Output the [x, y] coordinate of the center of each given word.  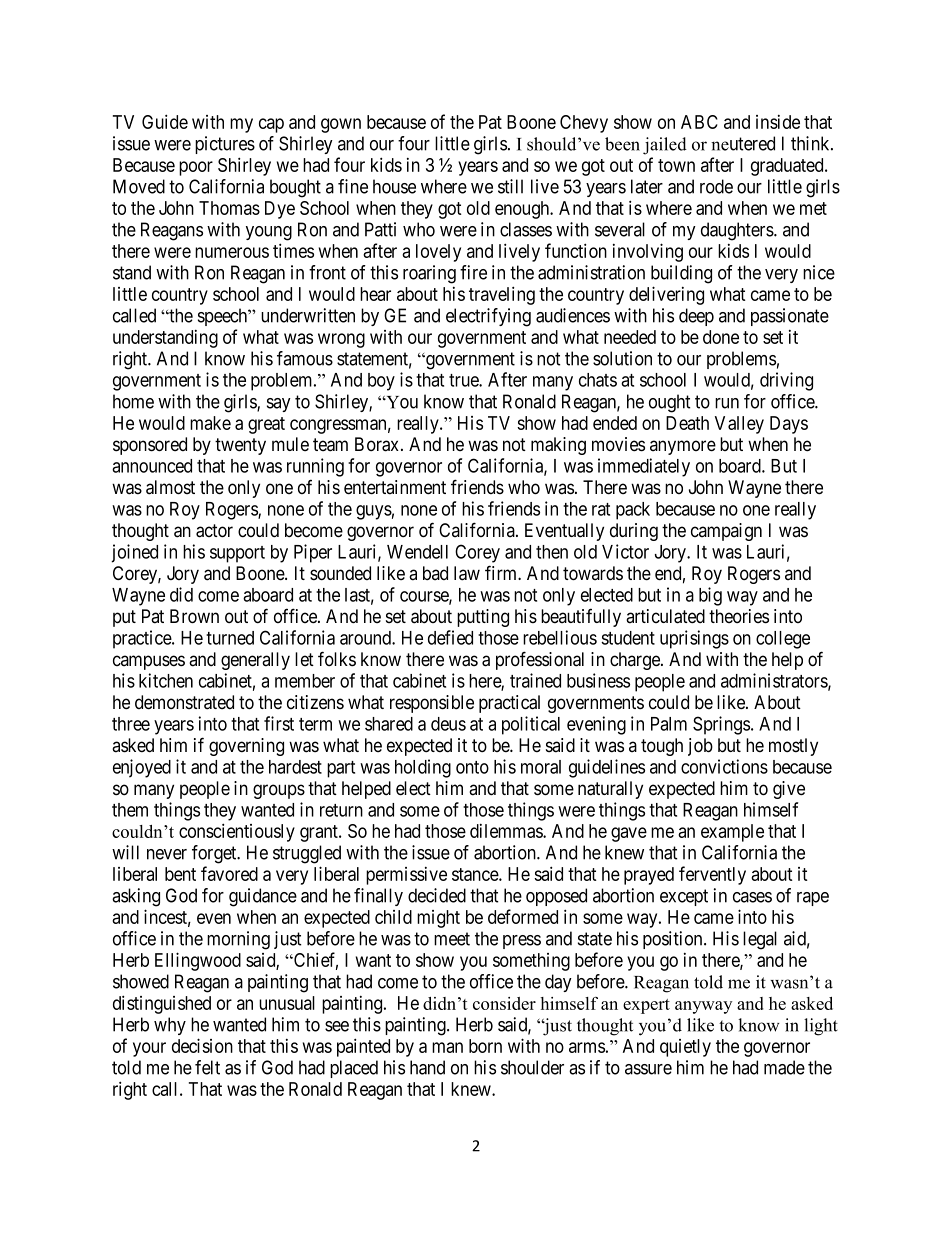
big [710, 596]
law [467, 573]
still [510, 186]
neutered [743, 143]
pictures [225, 145]
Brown [194, 616]
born [485, 1046]
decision [202, 1045]
